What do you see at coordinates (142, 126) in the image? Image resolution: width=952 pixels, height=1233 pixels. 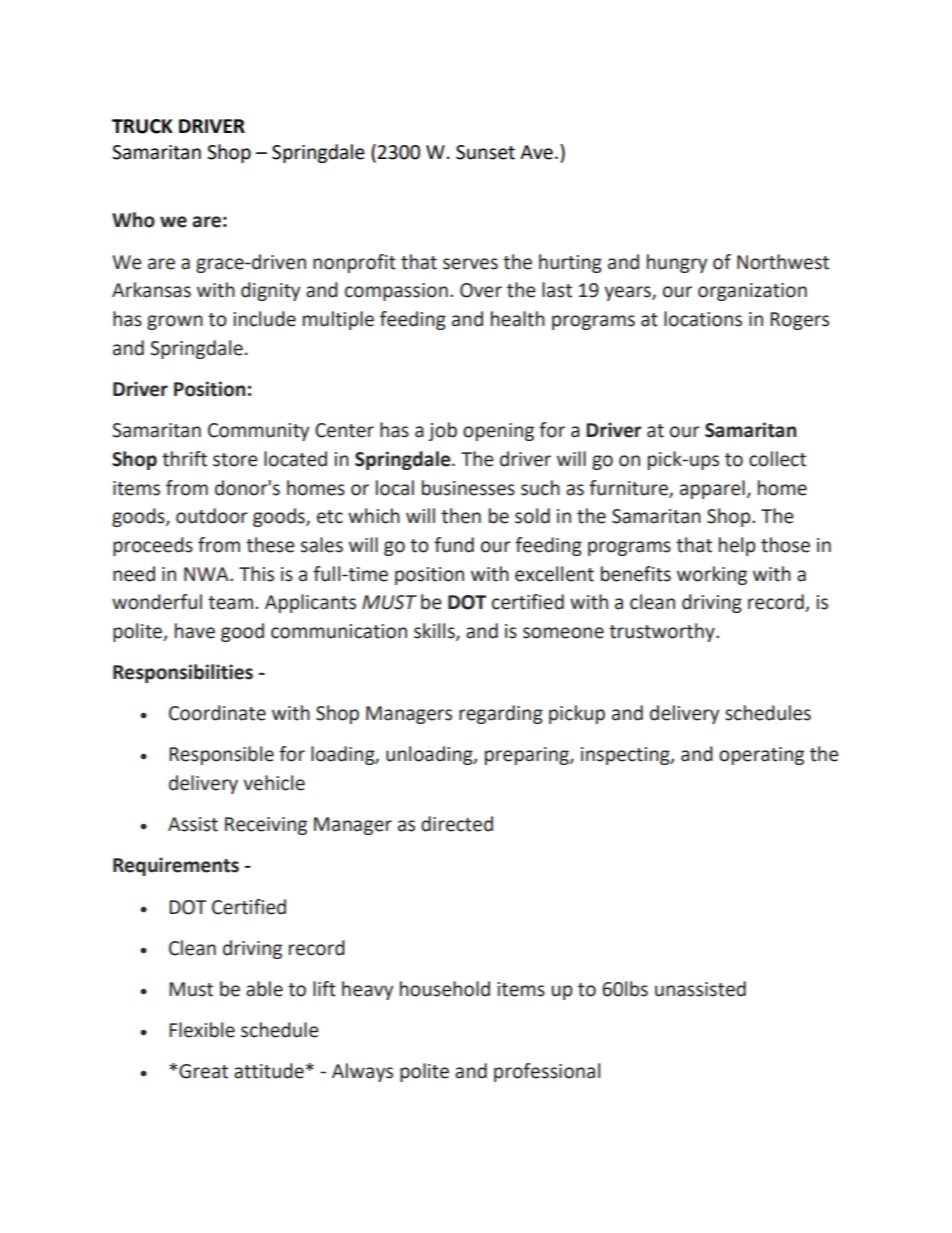 I see `TRUCK` at bounding box center [142, 126].
